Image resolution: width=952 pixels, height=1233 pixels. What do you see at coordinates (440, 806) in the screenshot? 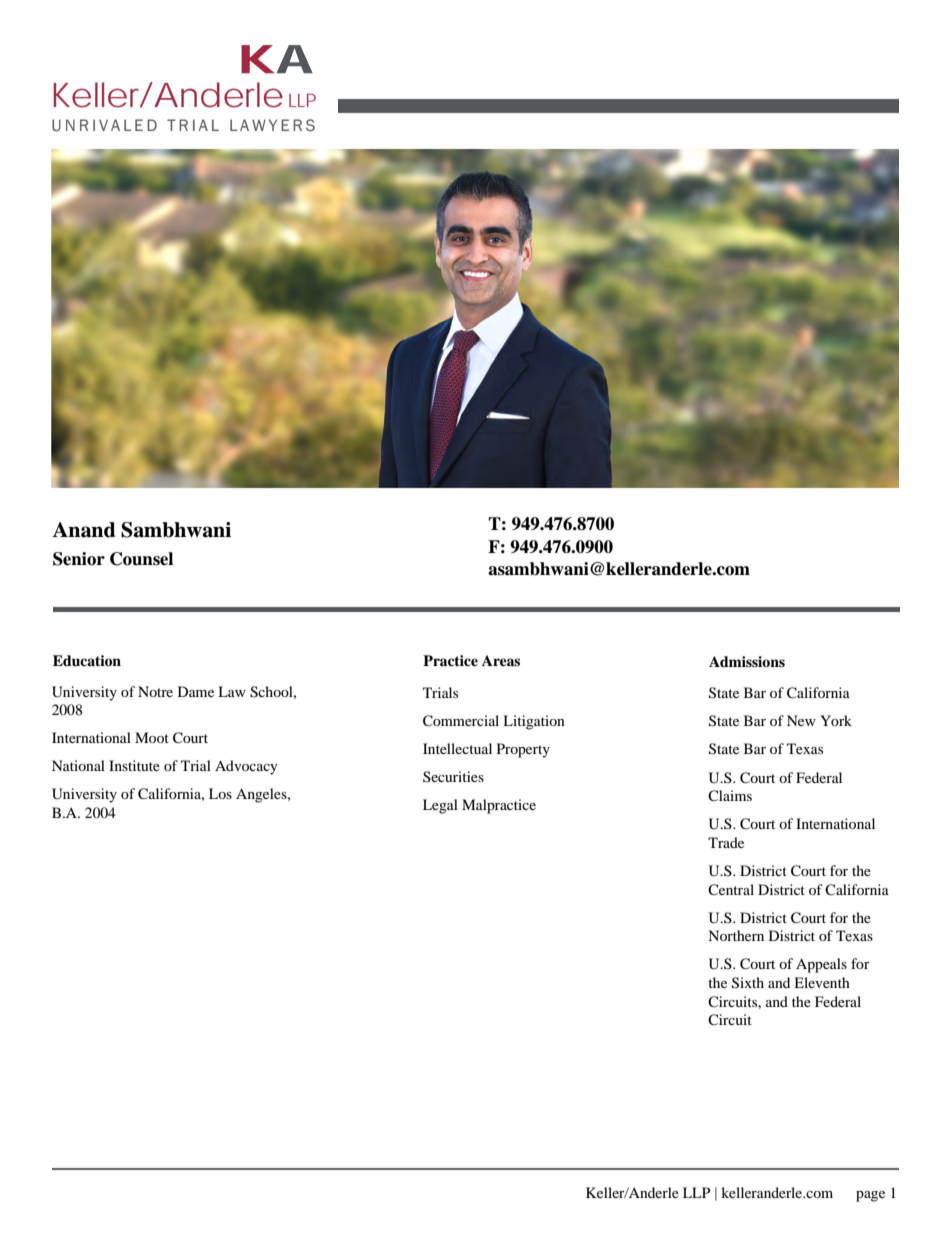
I see `Legal` at bounding box center [440, 806].
